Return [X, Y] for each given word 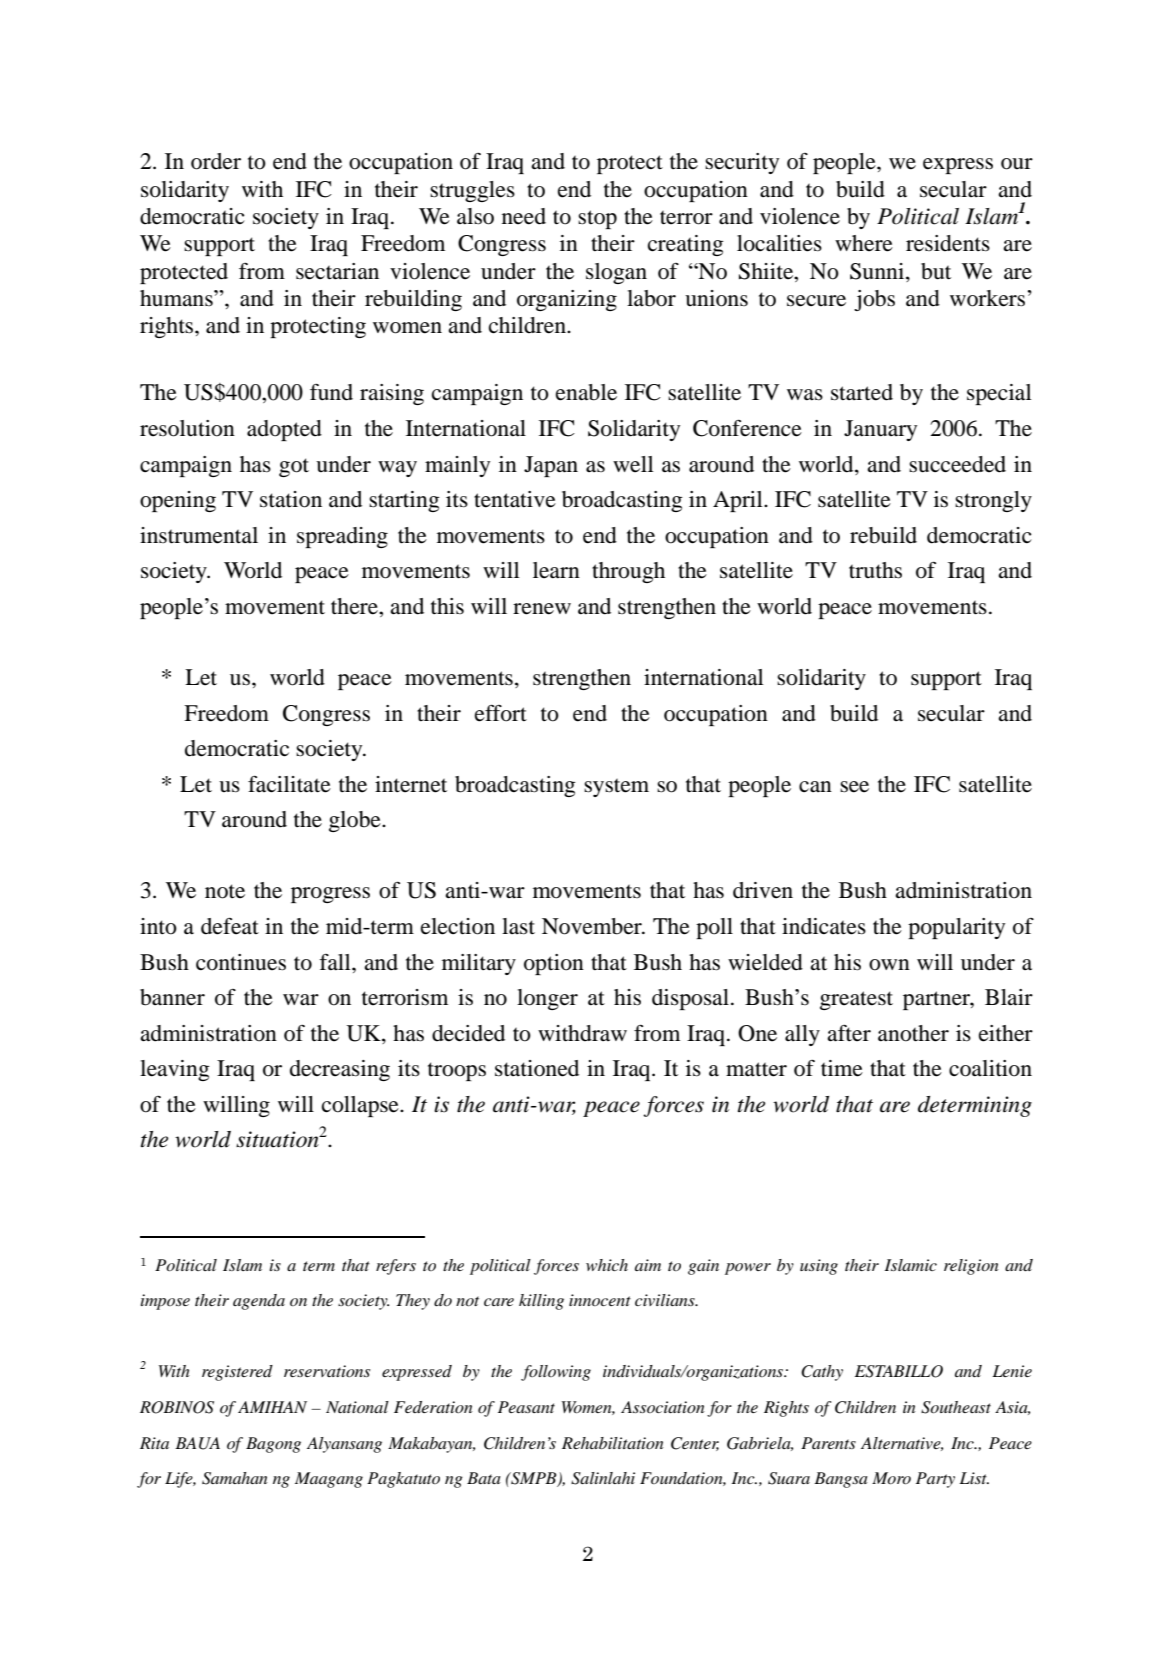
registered [237, 1373]
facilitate [289, 784]
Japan [551, 466]
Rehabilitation [613, 1443]
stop [597, 219]
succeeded [957, 464]
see [854, 787]
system [616, 787]
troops [457, 1071]
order [216, 161]
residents [948, 243]
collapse [361, 1106]
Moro [891, 1478]
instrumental [199, 535]
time [842, 1068]
